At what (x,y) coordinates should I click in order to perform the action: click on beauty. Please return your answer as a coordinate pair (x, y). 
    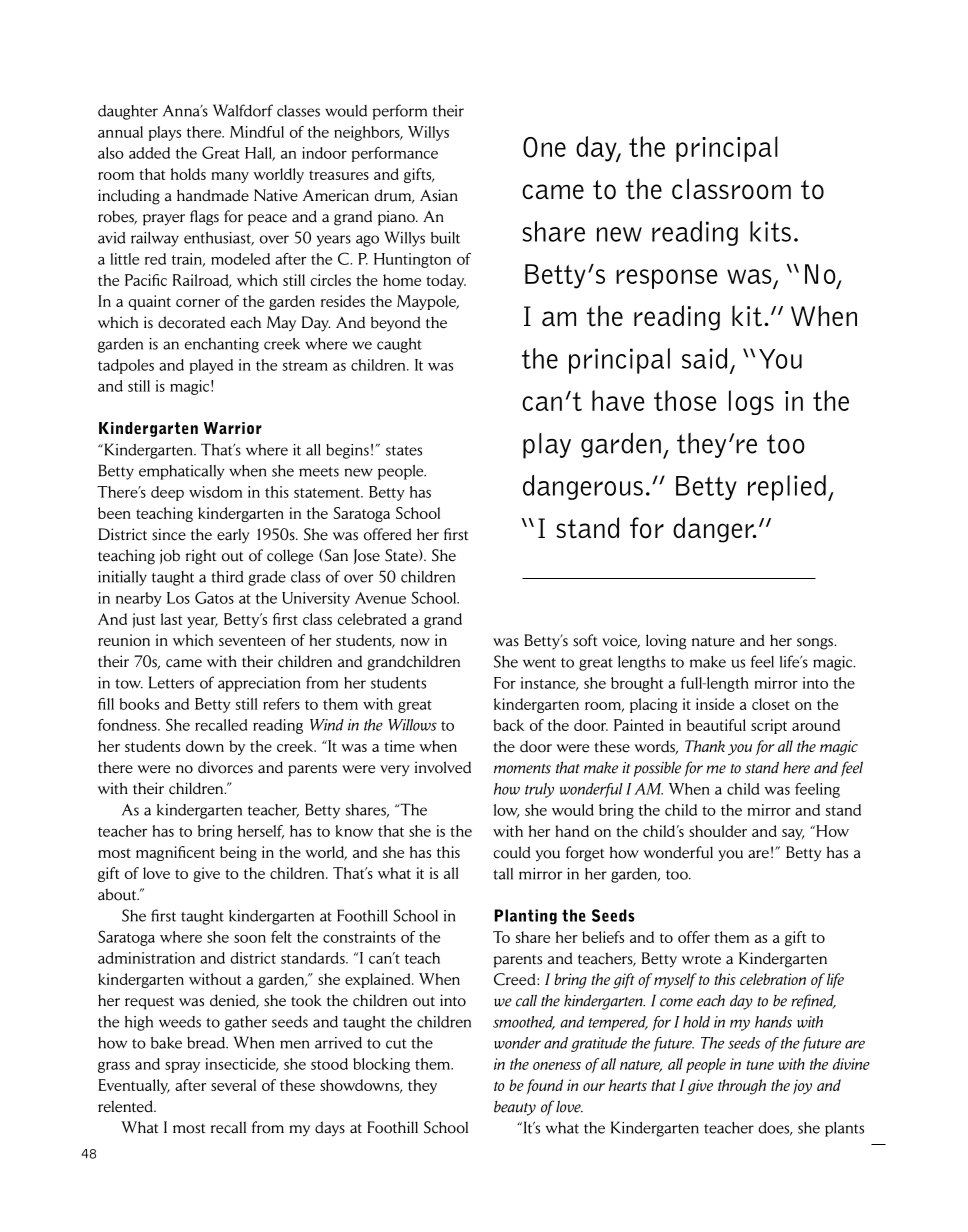
    Looking at the image, I should click on (515, 1108).
